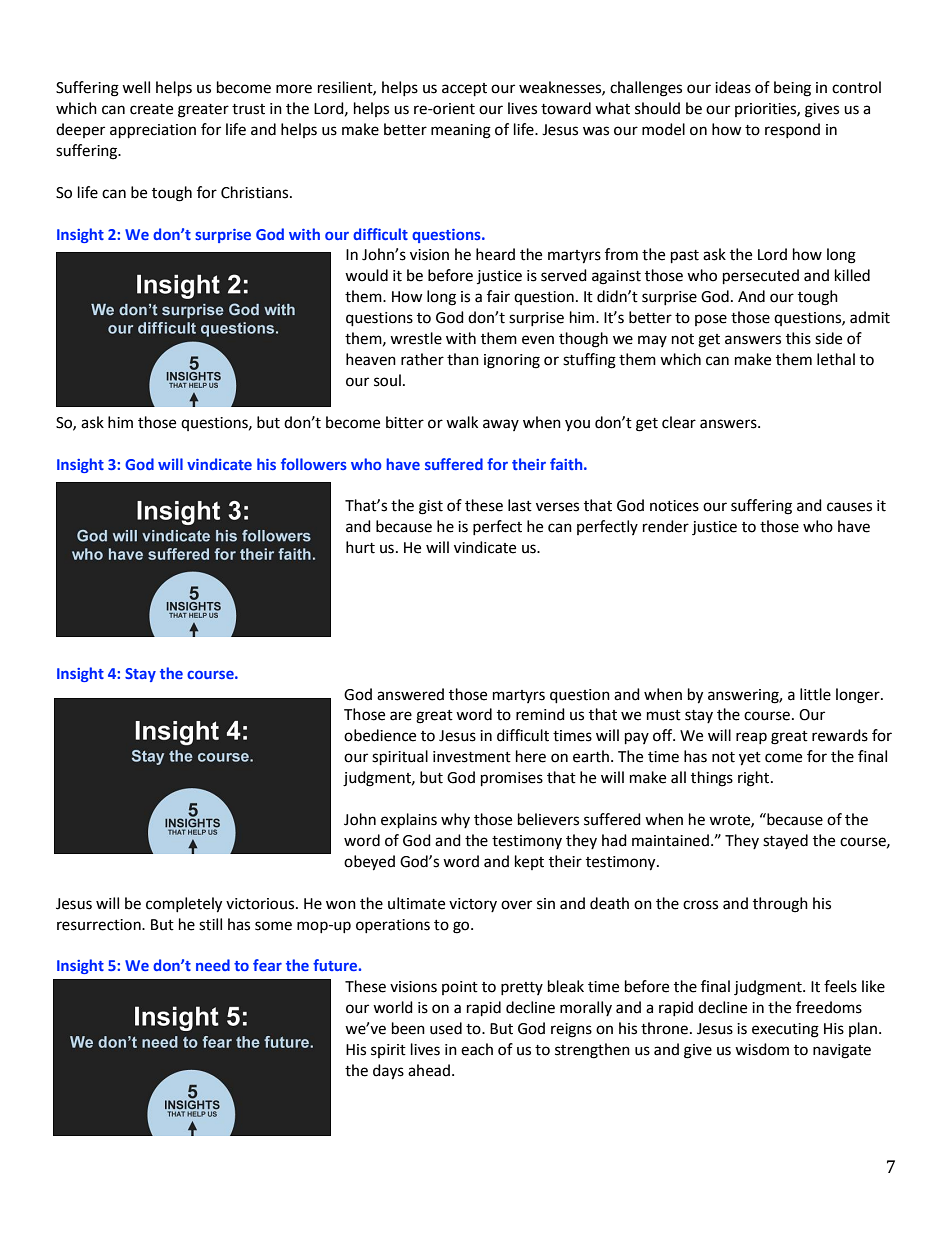 This page has width=952, height=1233. What do you see at coordinates (151, 109) in the page?
I see `create` at bounding box center [151, 109].
